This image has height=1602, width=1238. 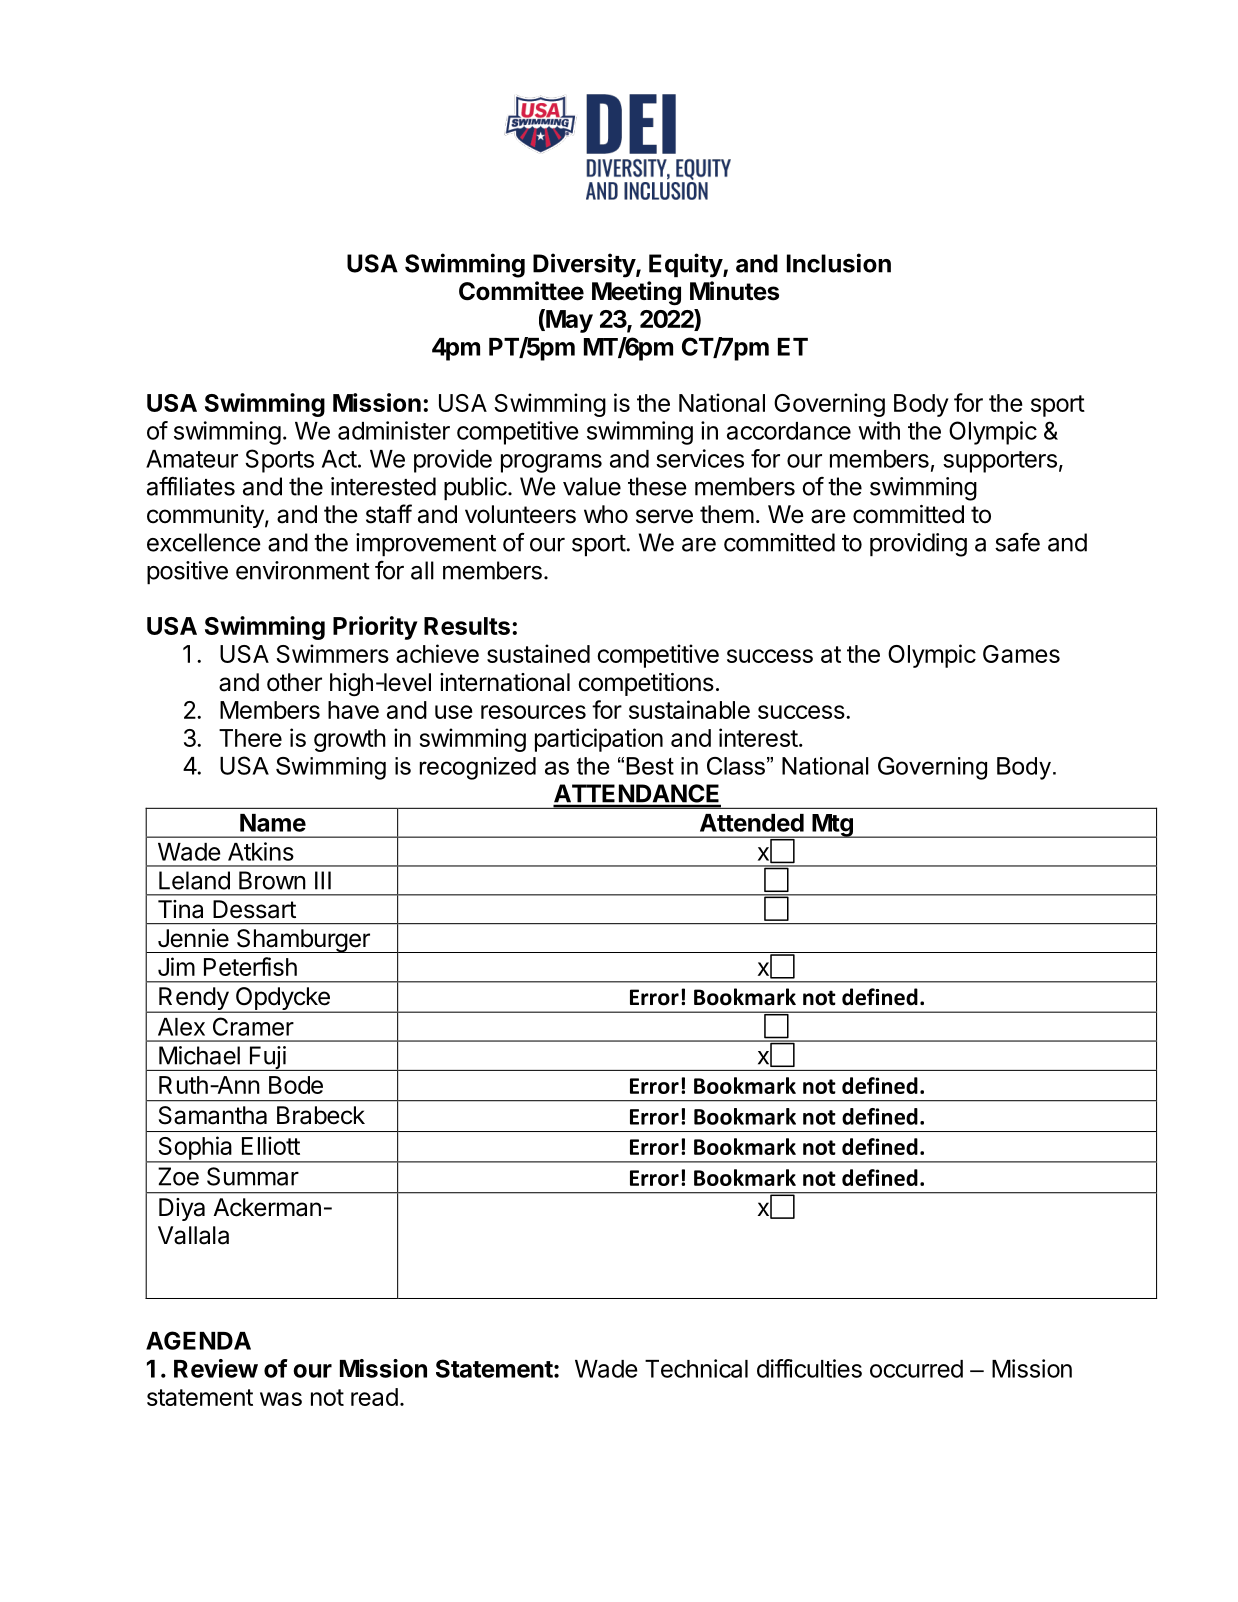 I want to click on administer, so click(x=394, y=430).
